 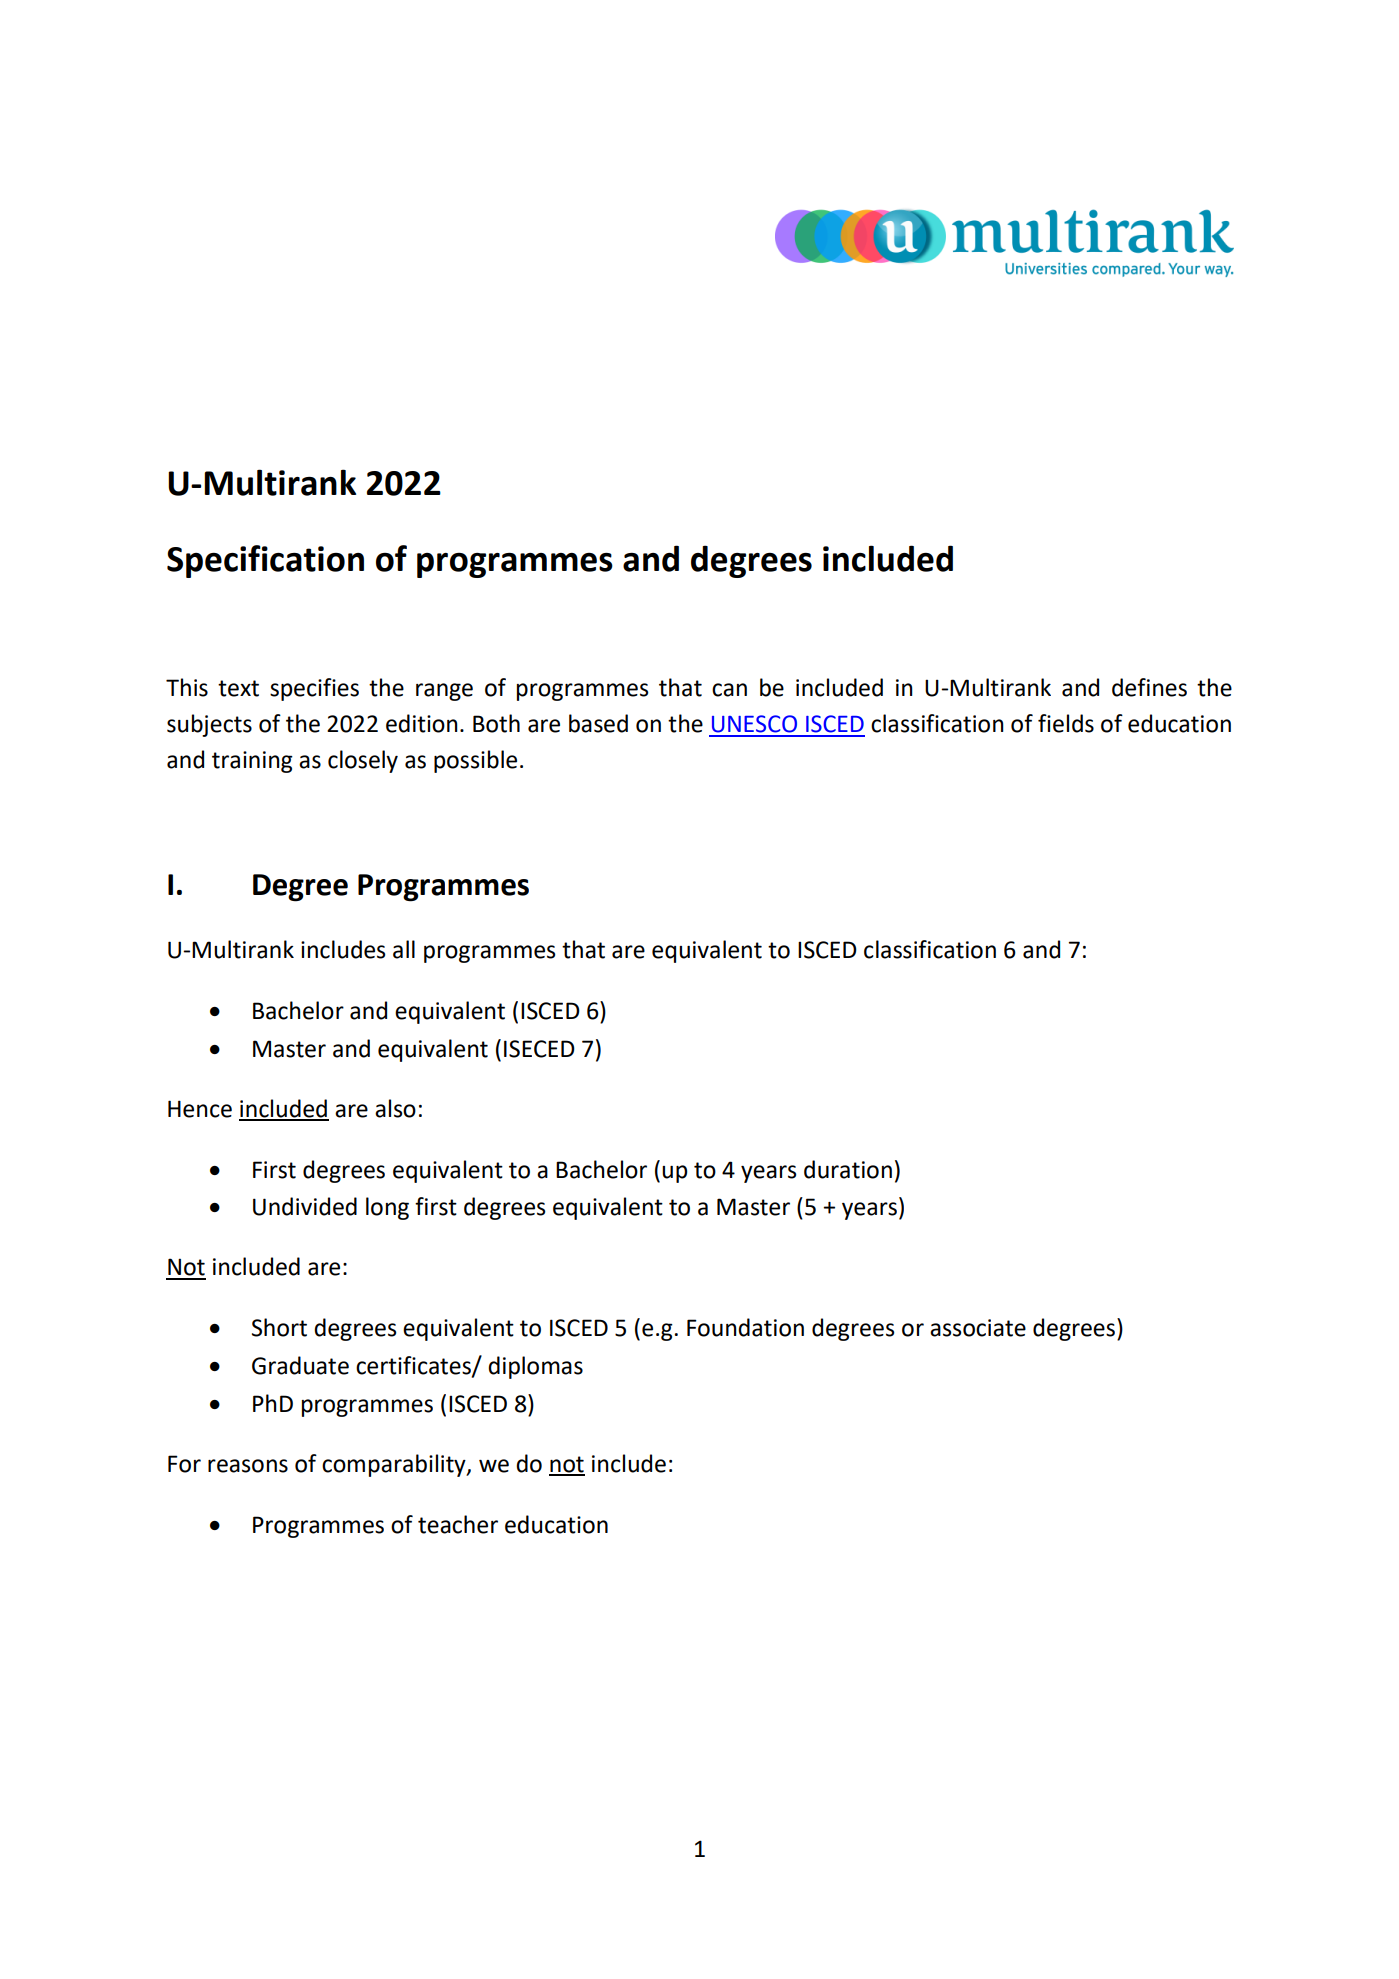 What do you see at coordinates (248, 1466) in the image?
I see `reasons` at bounding box center [248, 1466].
